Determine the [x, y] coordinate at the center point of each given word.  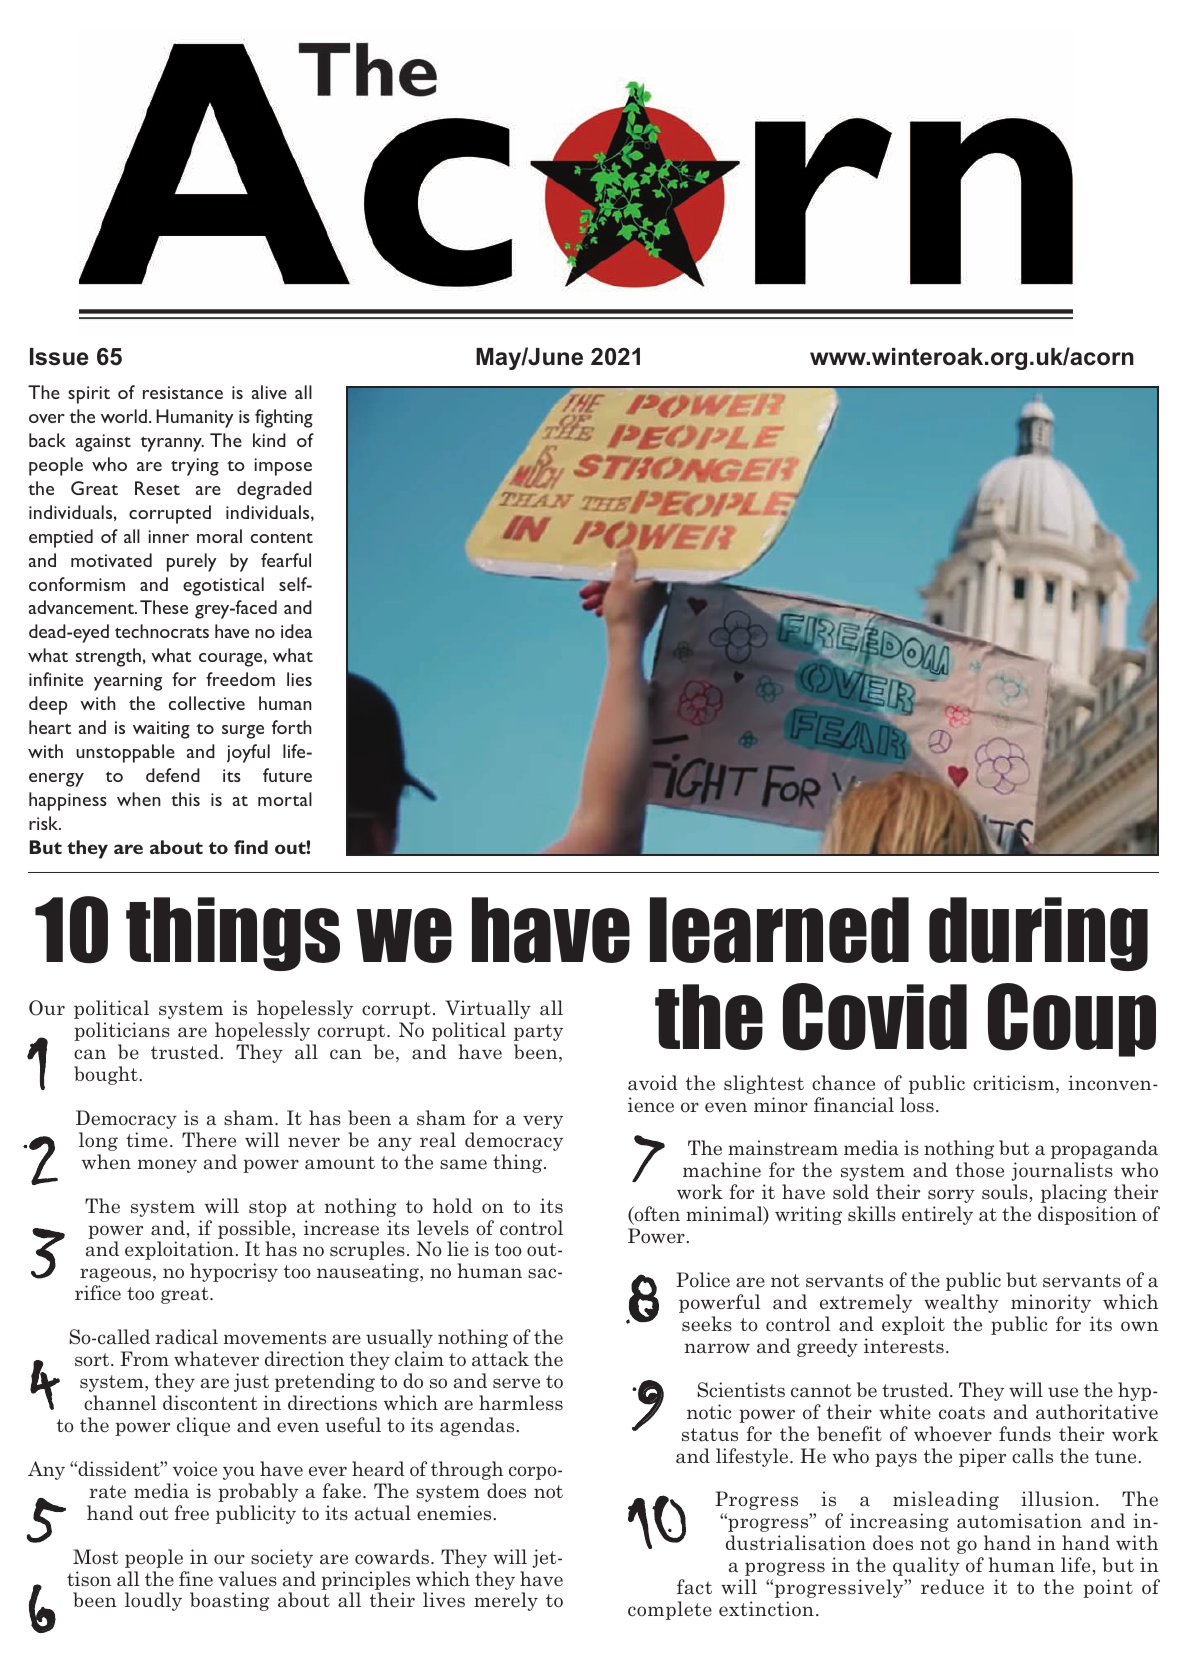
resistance [183, 392]
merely [506, 1601]
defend [173, 775]
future [287, 775]
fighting [284, 418]
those [979, 1170]
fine [196, 1579]
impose [283, 467]
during [1038, 934]
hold [453, 1206]
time [147, 1140]
